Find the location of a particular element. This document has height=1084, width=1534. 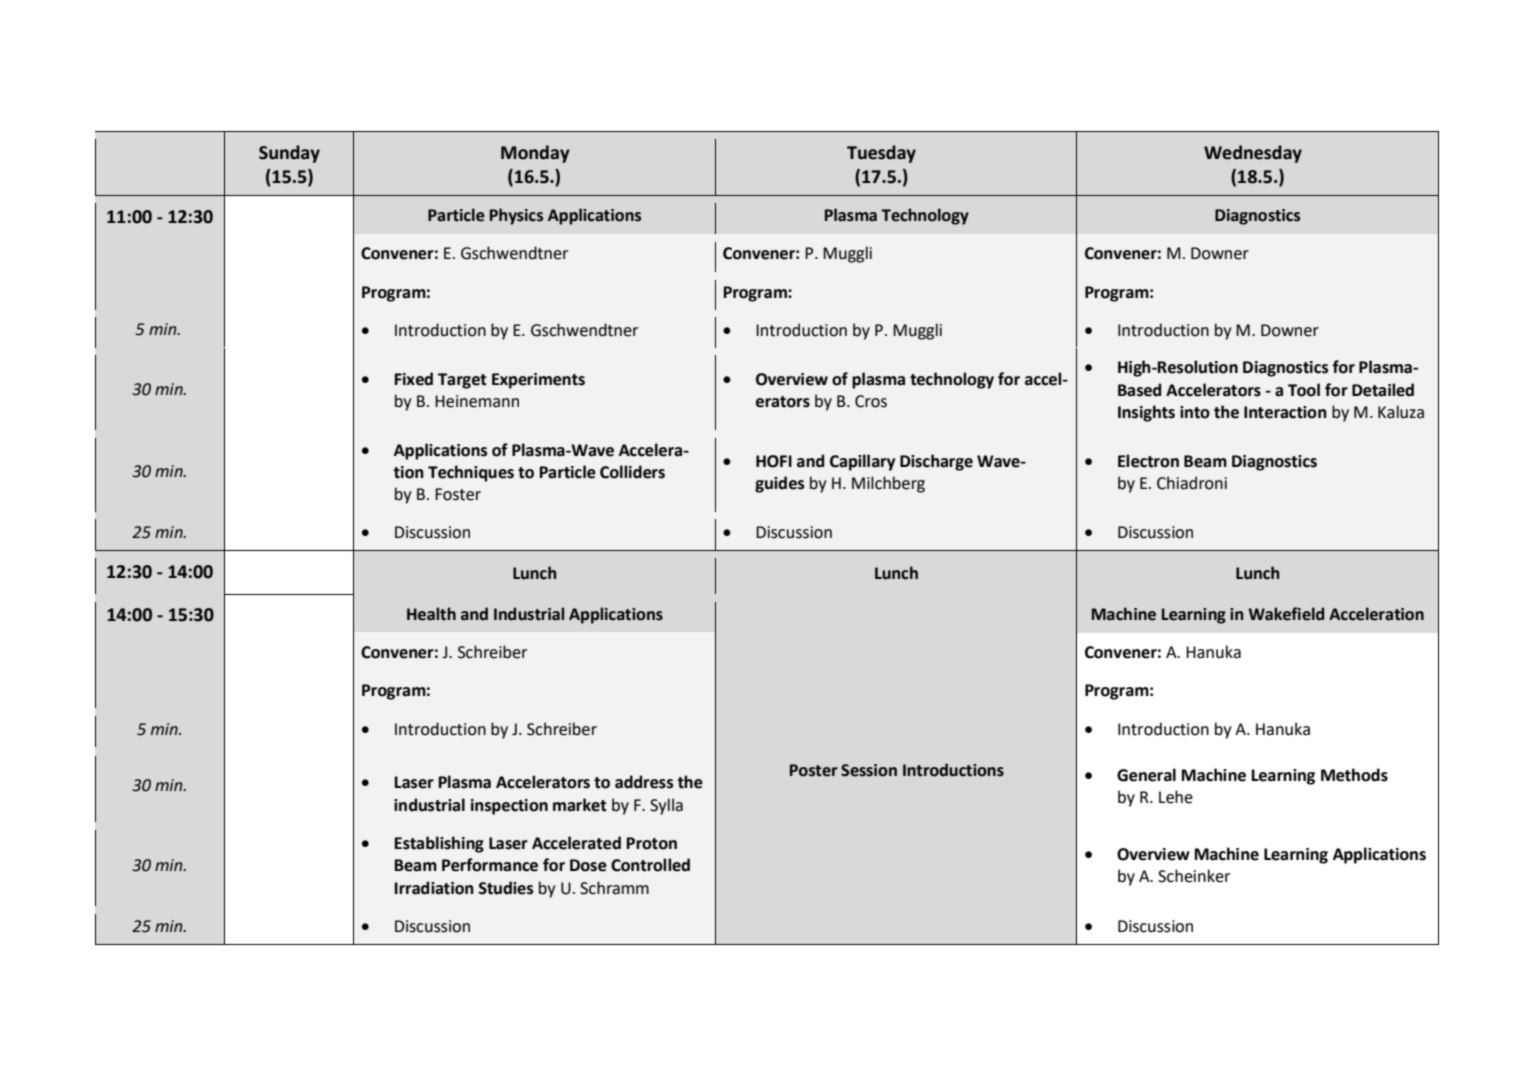

Wakefield is located at coordinates (1286, 614).
